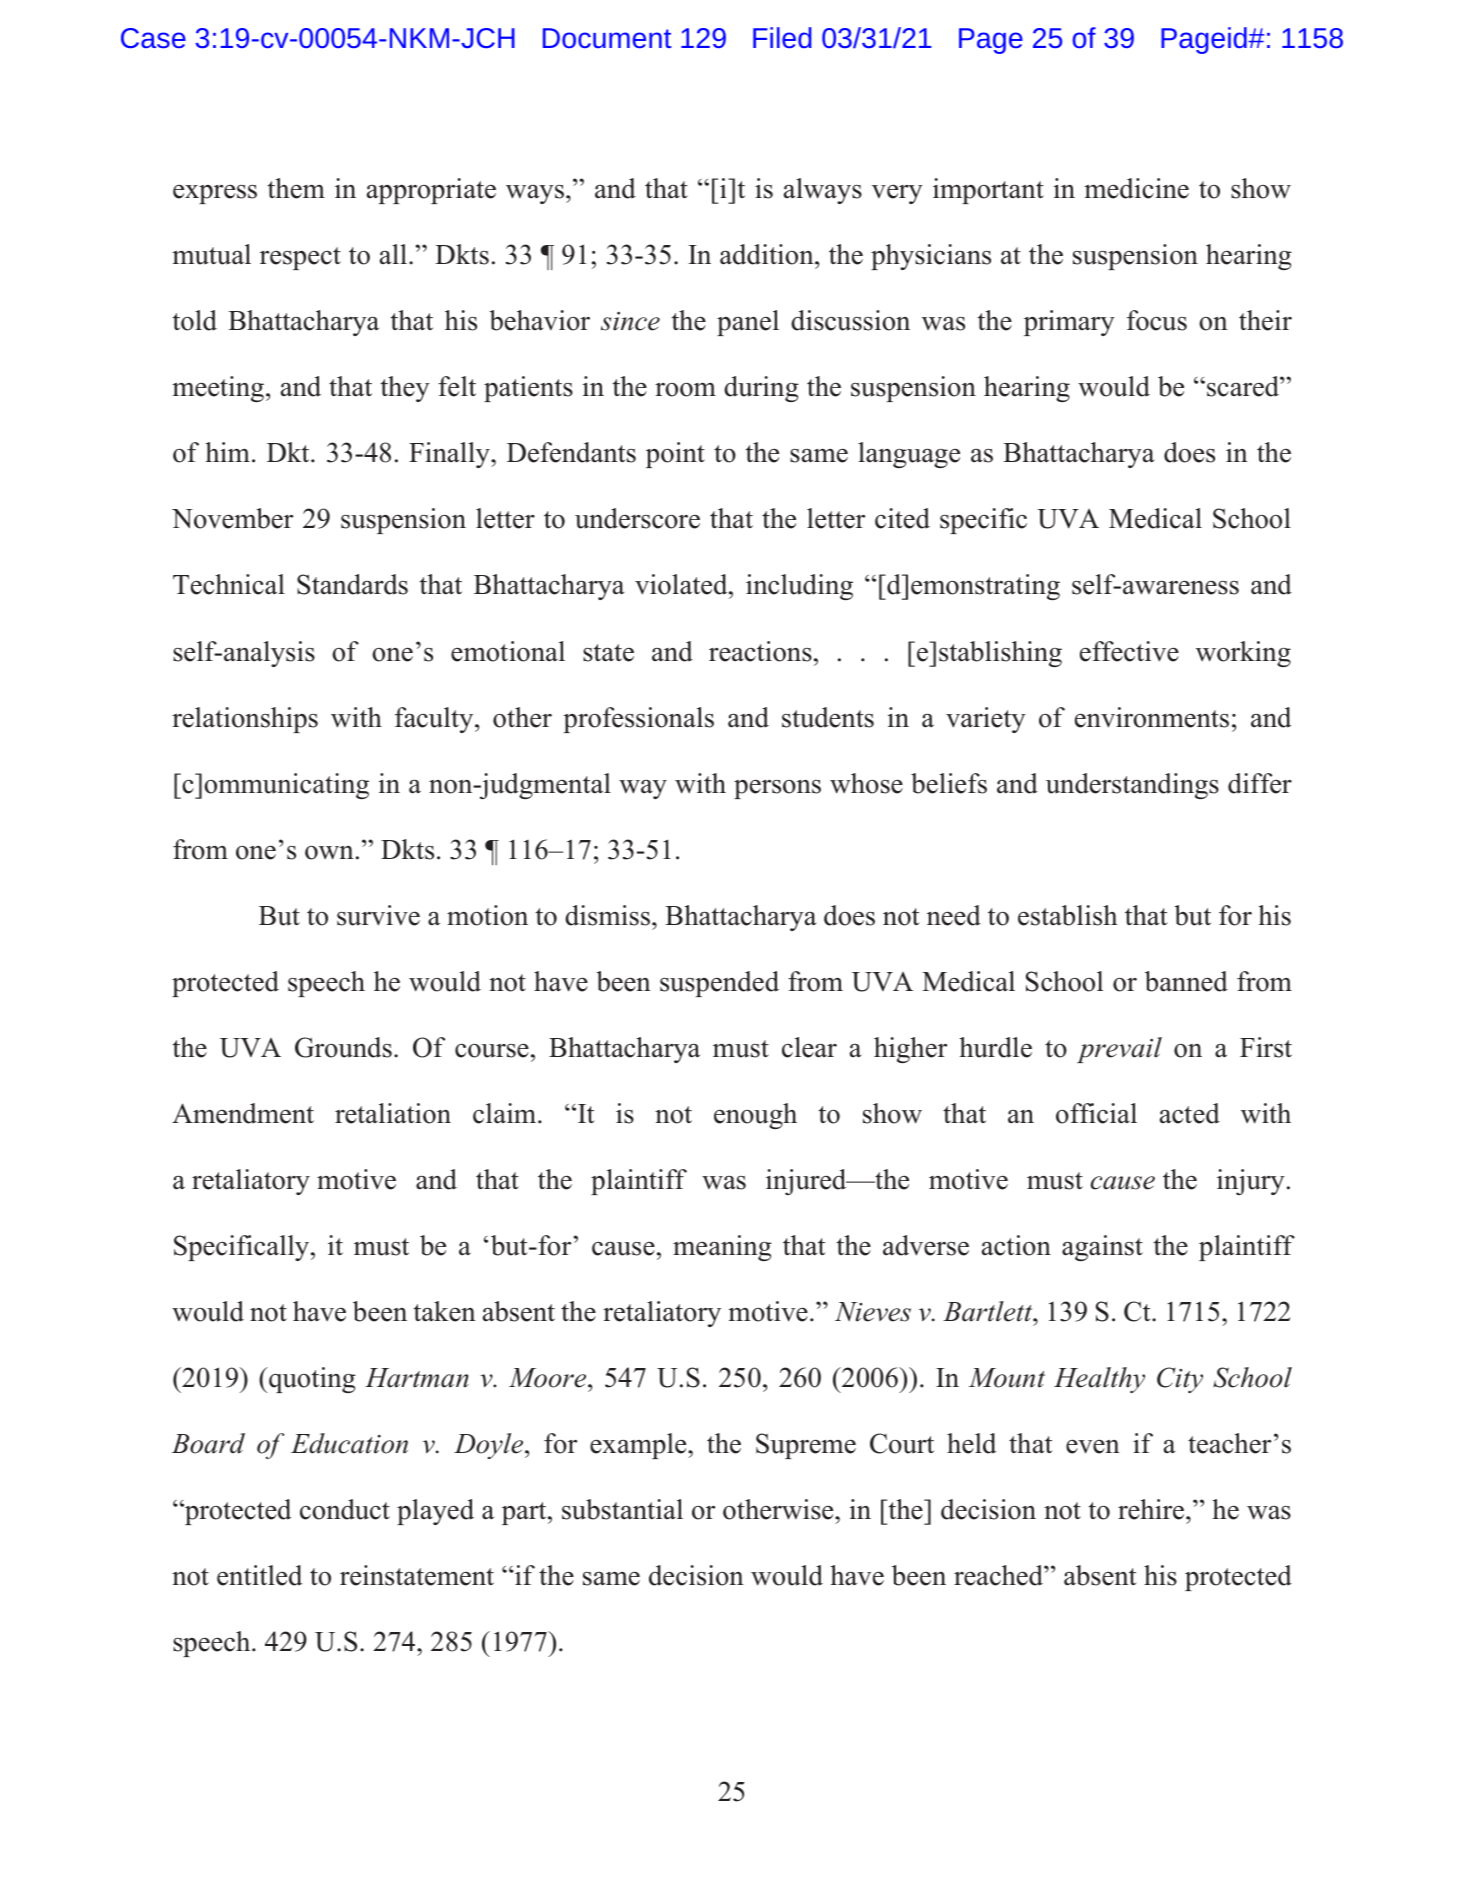 Image resolution: width=1464 pixels, height=1894 pixels. I want to click on Filed, so click(782, 37).
